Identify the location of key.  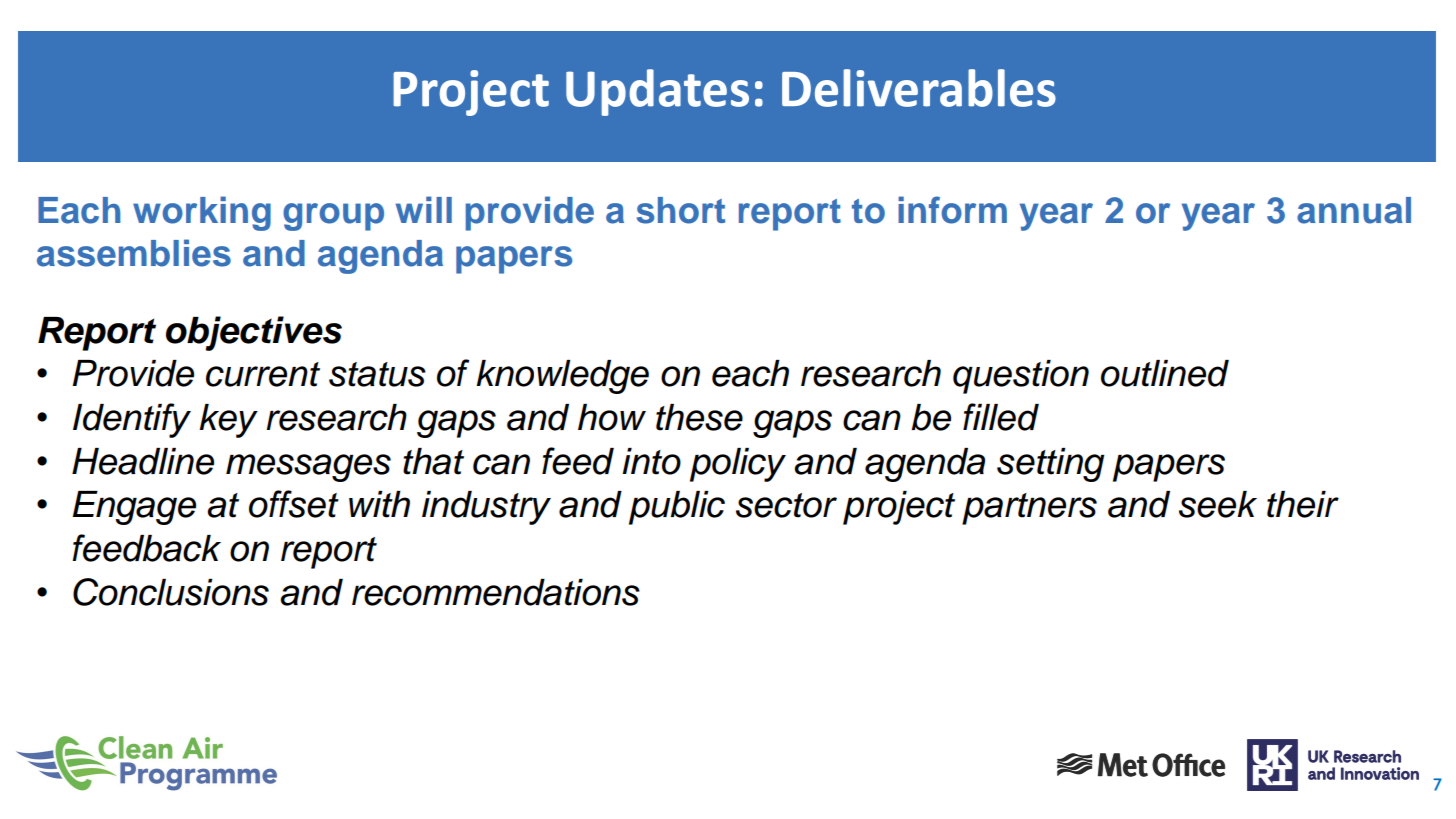
(228, 421).
